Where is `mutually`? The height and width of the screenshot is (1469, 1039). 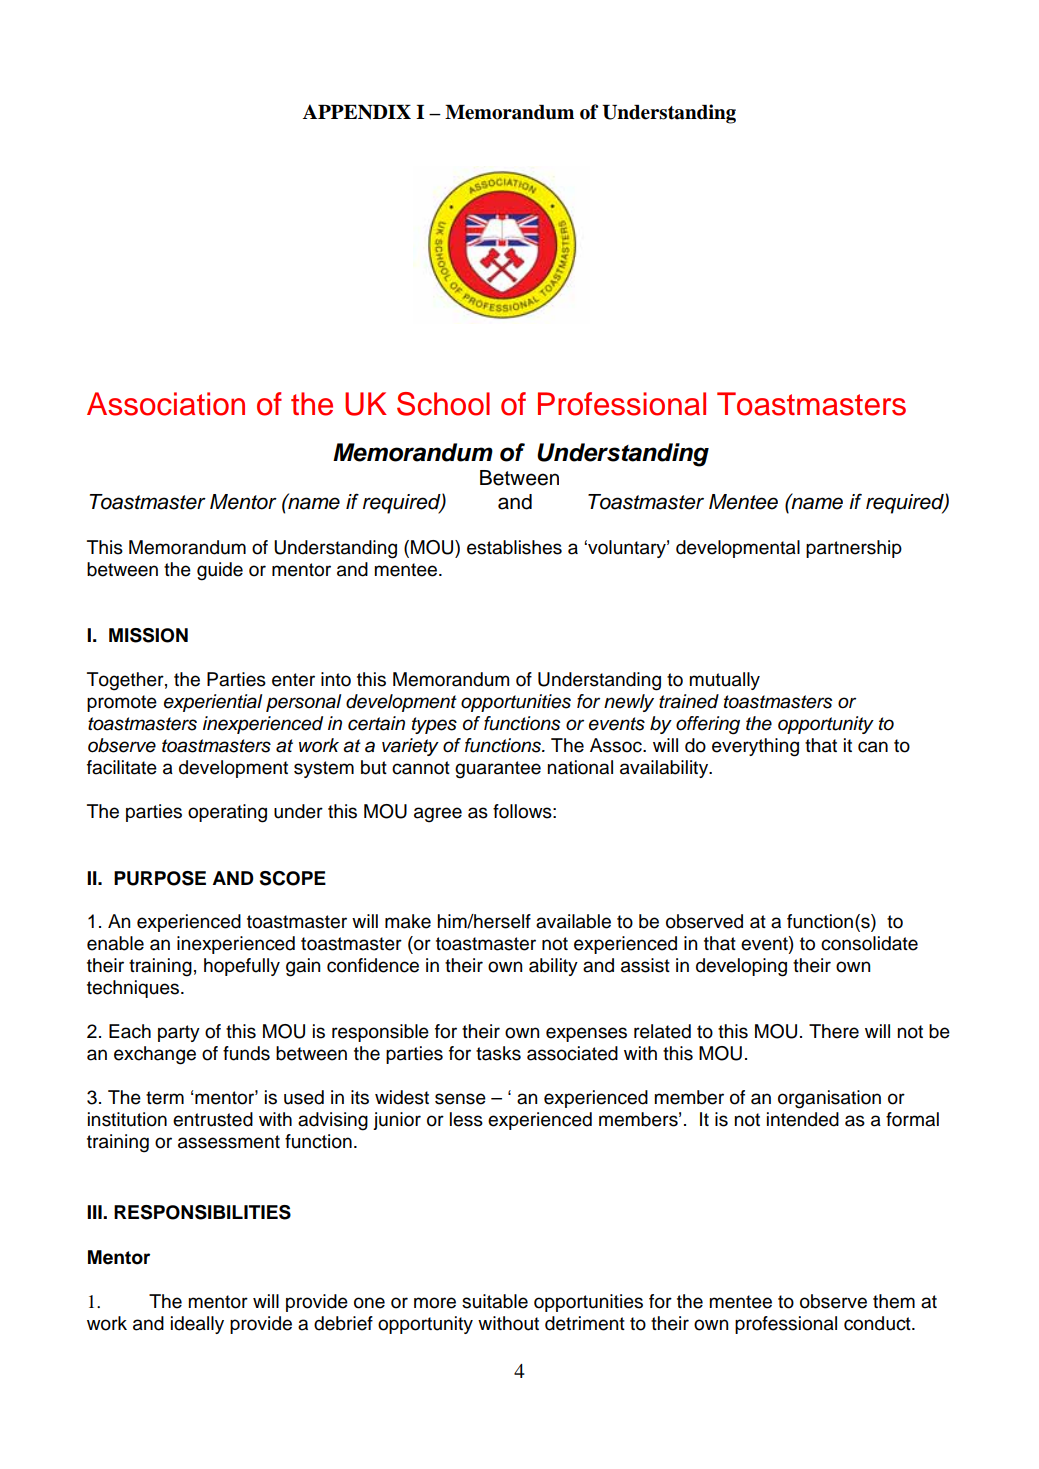 mutually is located at coordinates (724, 681).
